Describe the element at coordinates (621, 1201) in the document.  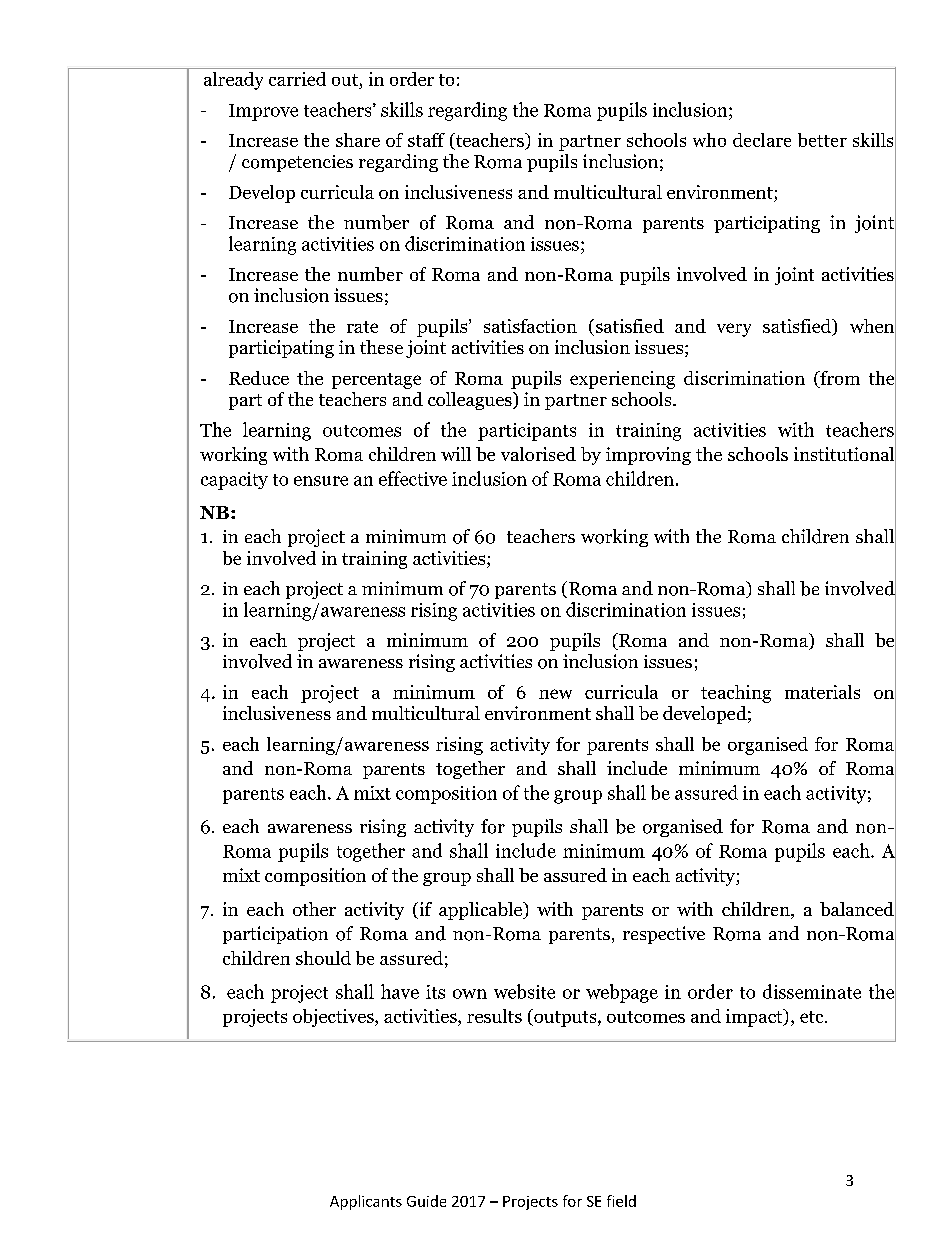
I see `field` at that location.
